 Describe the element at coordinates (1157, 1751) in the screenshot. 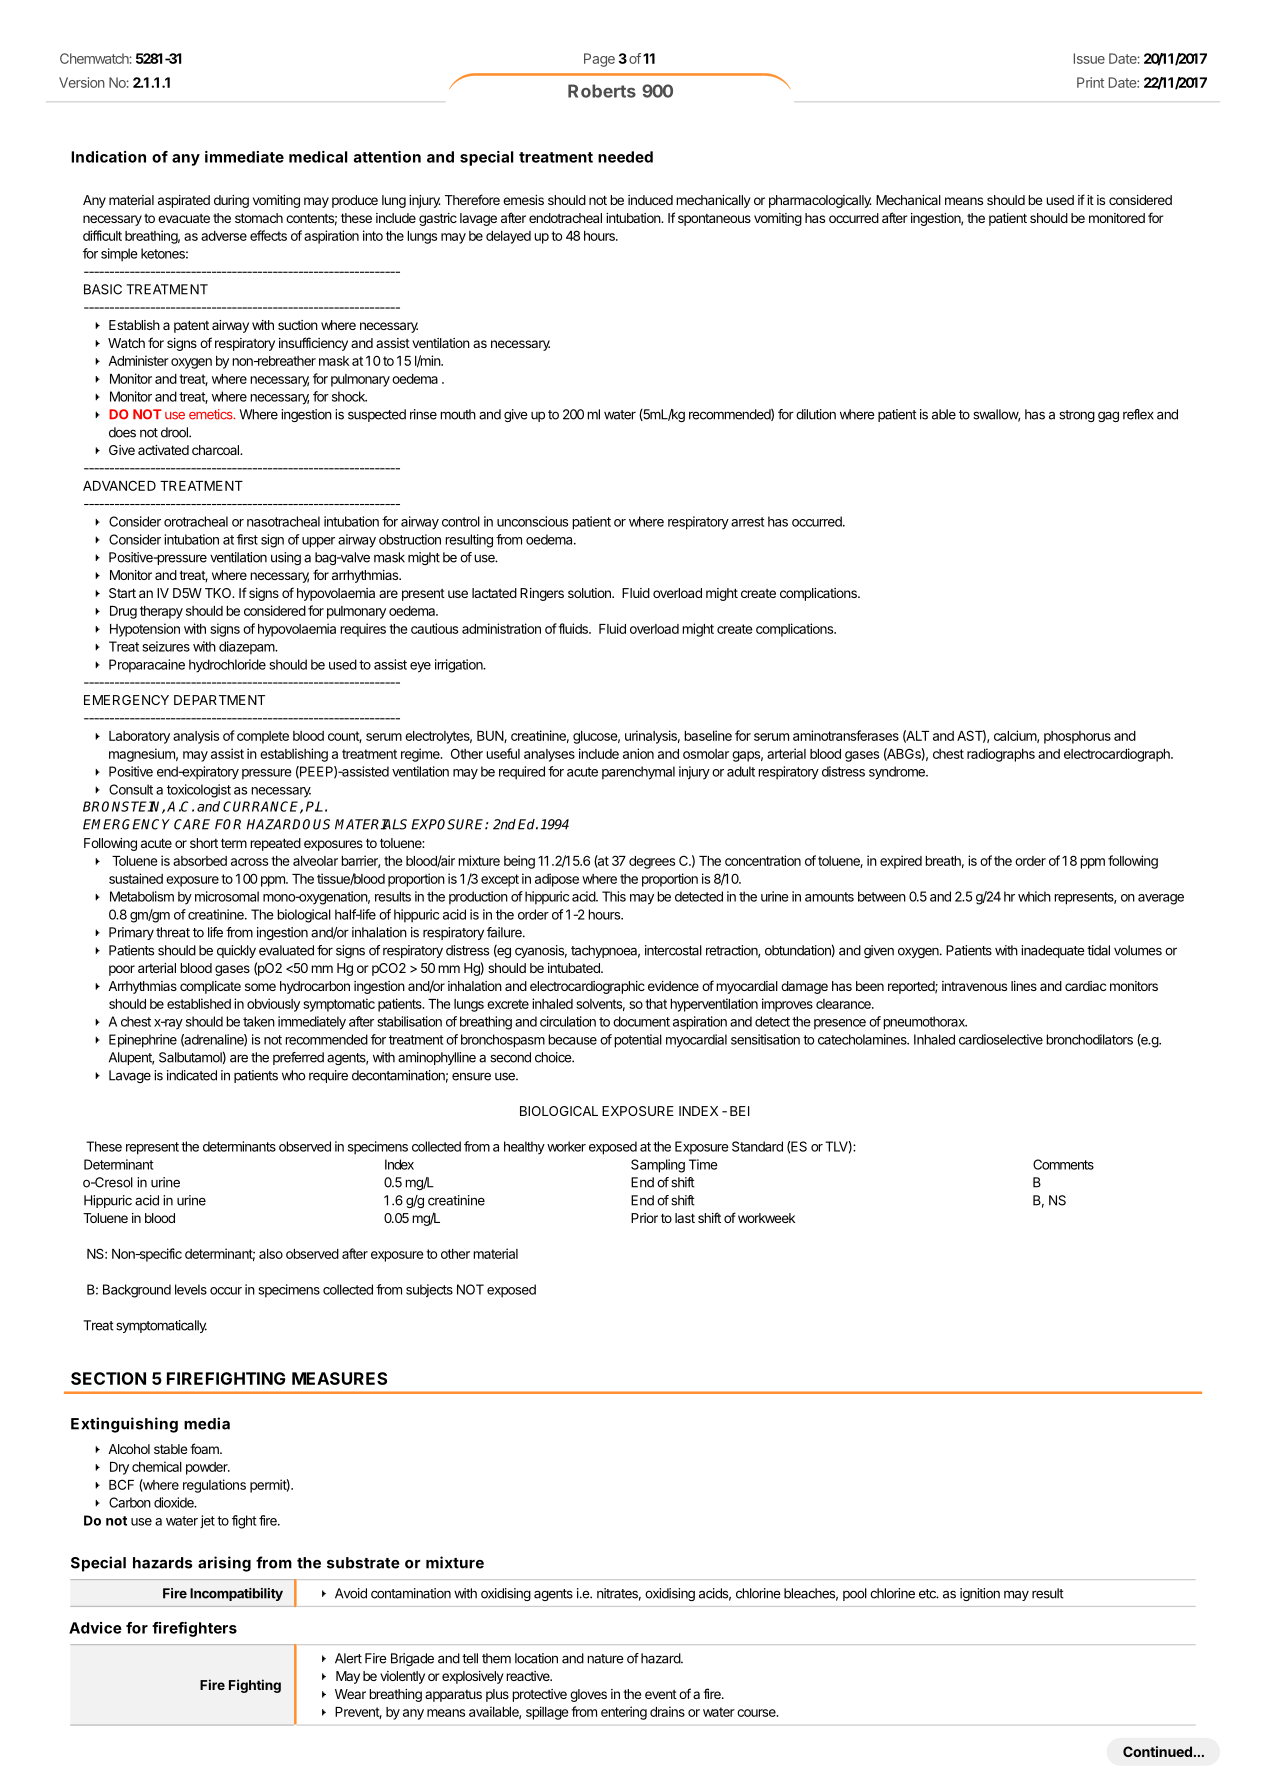

I see `Continued` at that location.
